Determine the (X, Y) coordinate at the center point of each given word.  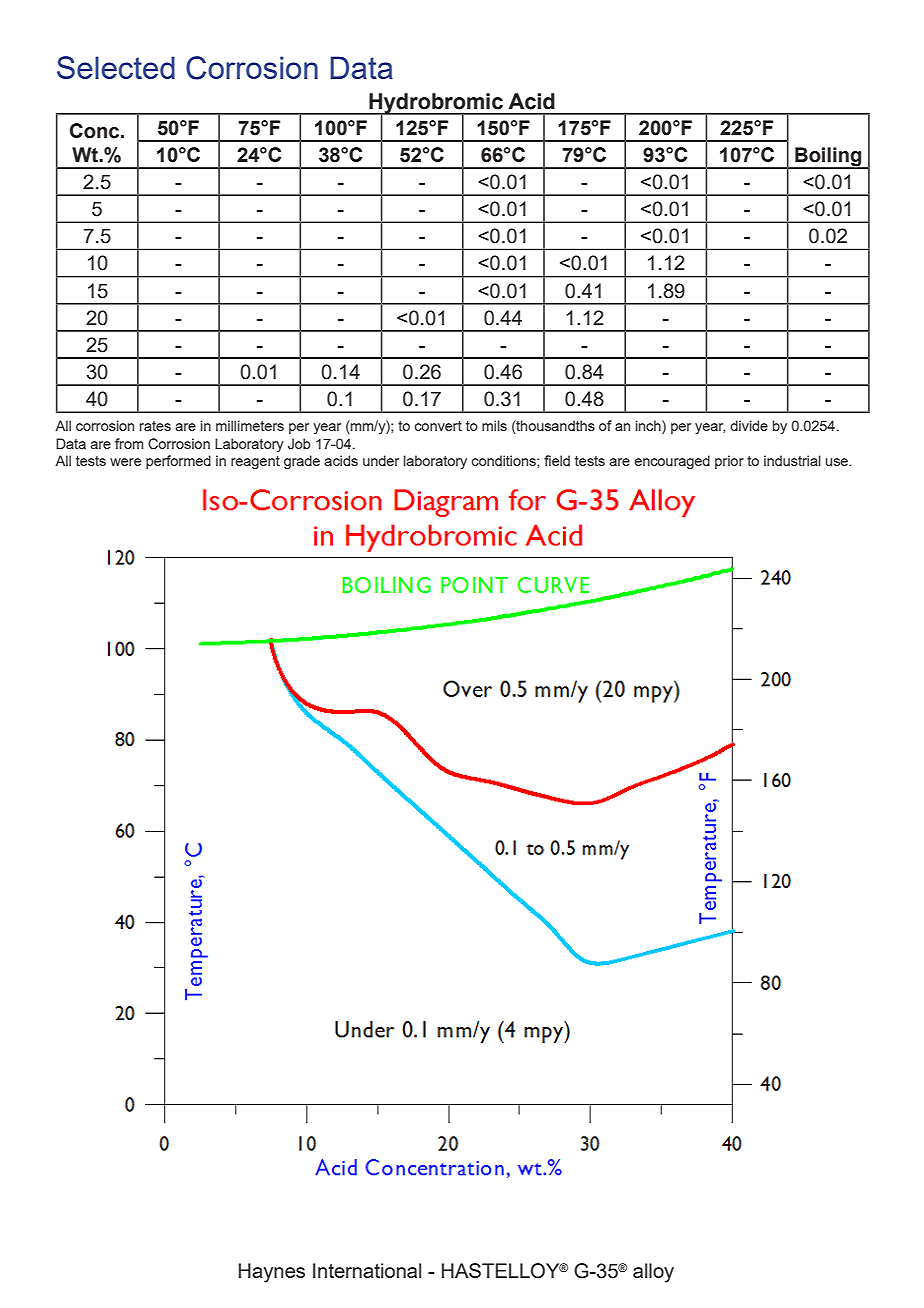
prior (729, 462)
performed (178, 462)
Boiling (828, 158)
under (381, 460)
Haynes (272, 1273)
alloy (653, 1273)
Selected (116, 67)
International (367, 1270)
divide (749, 425)
